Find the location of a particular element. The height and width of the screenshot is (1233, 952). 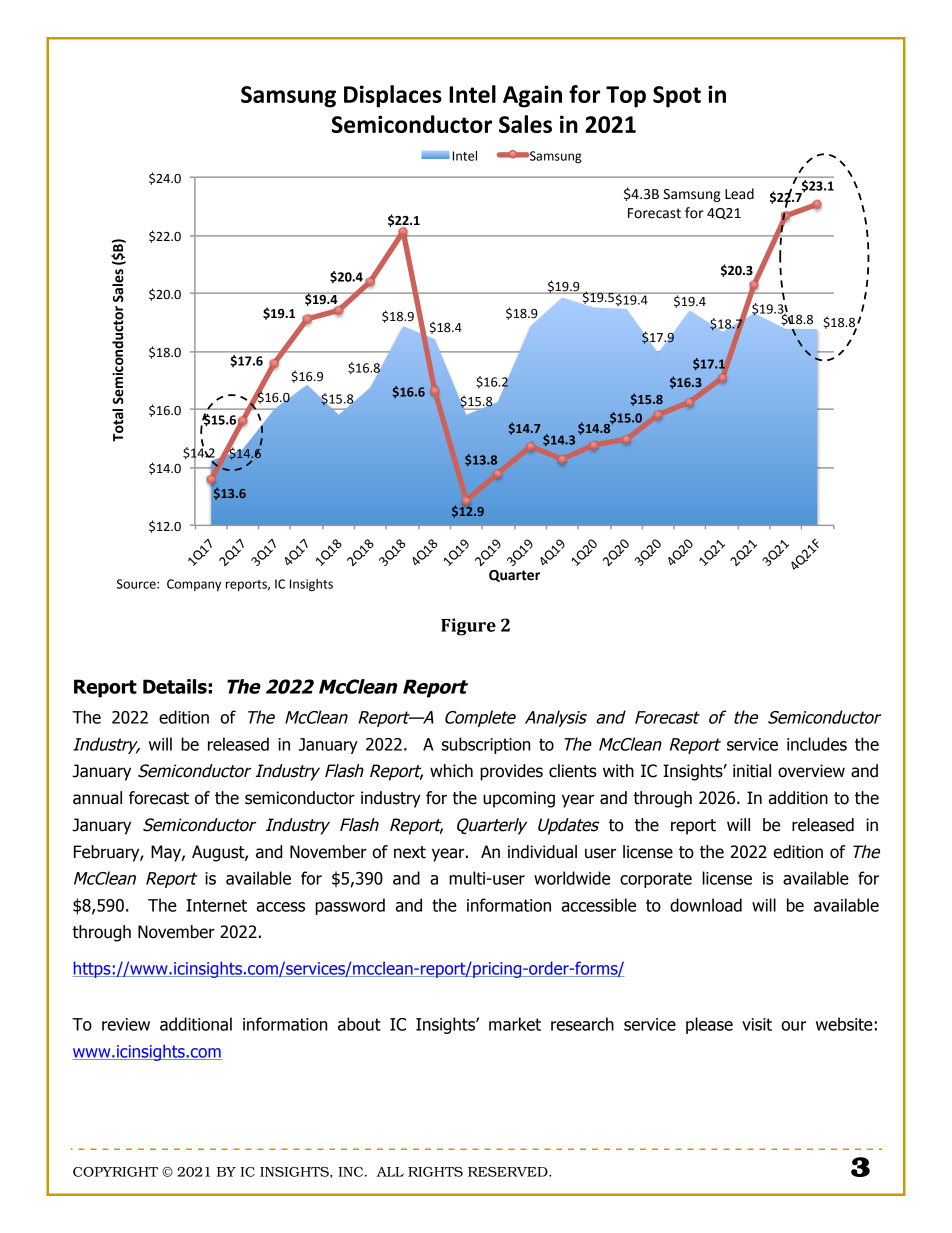

initial is located at coordinates (752, 771).
